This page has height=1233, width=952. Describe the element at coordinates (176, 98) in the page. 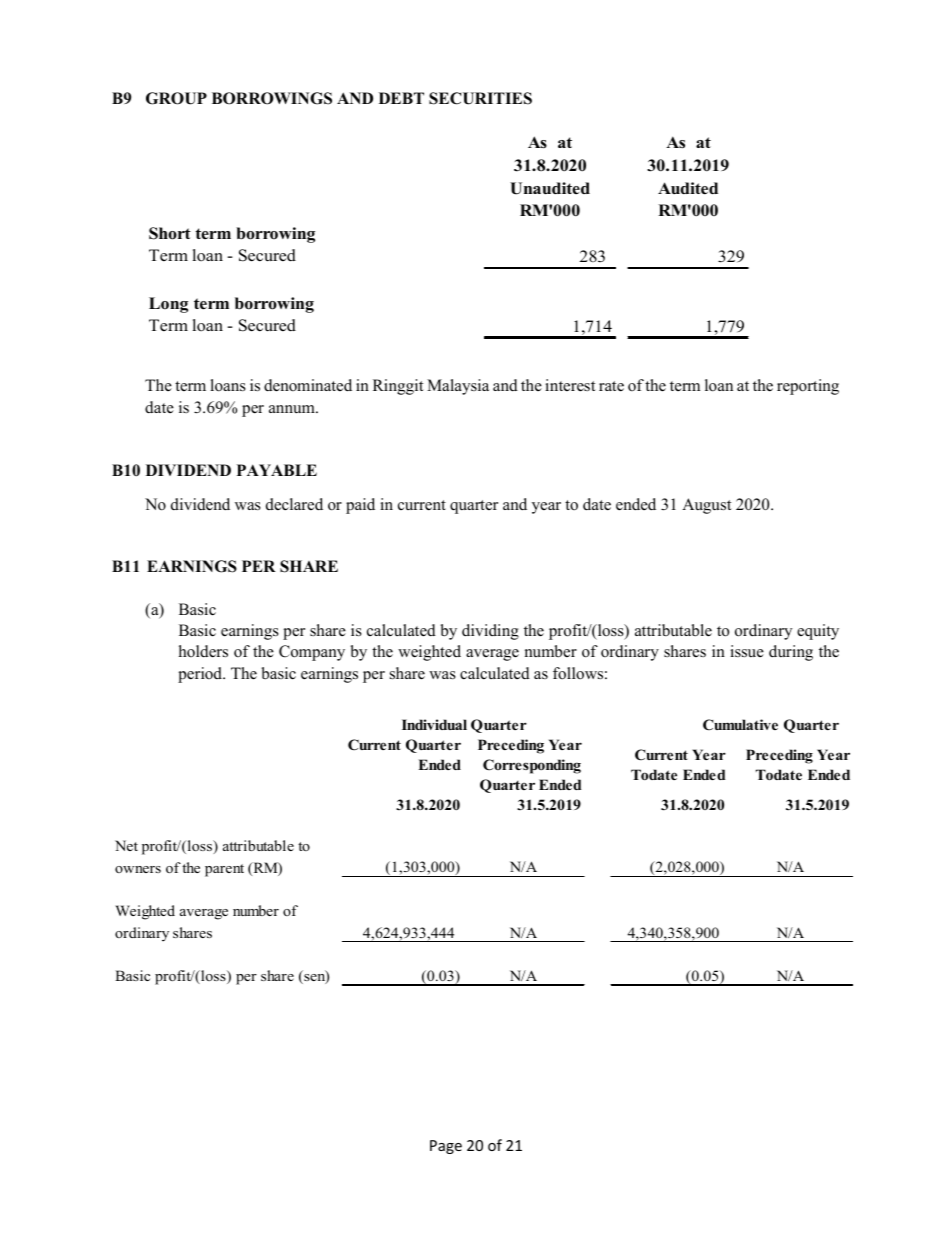

I see `GROUP` at that location.
